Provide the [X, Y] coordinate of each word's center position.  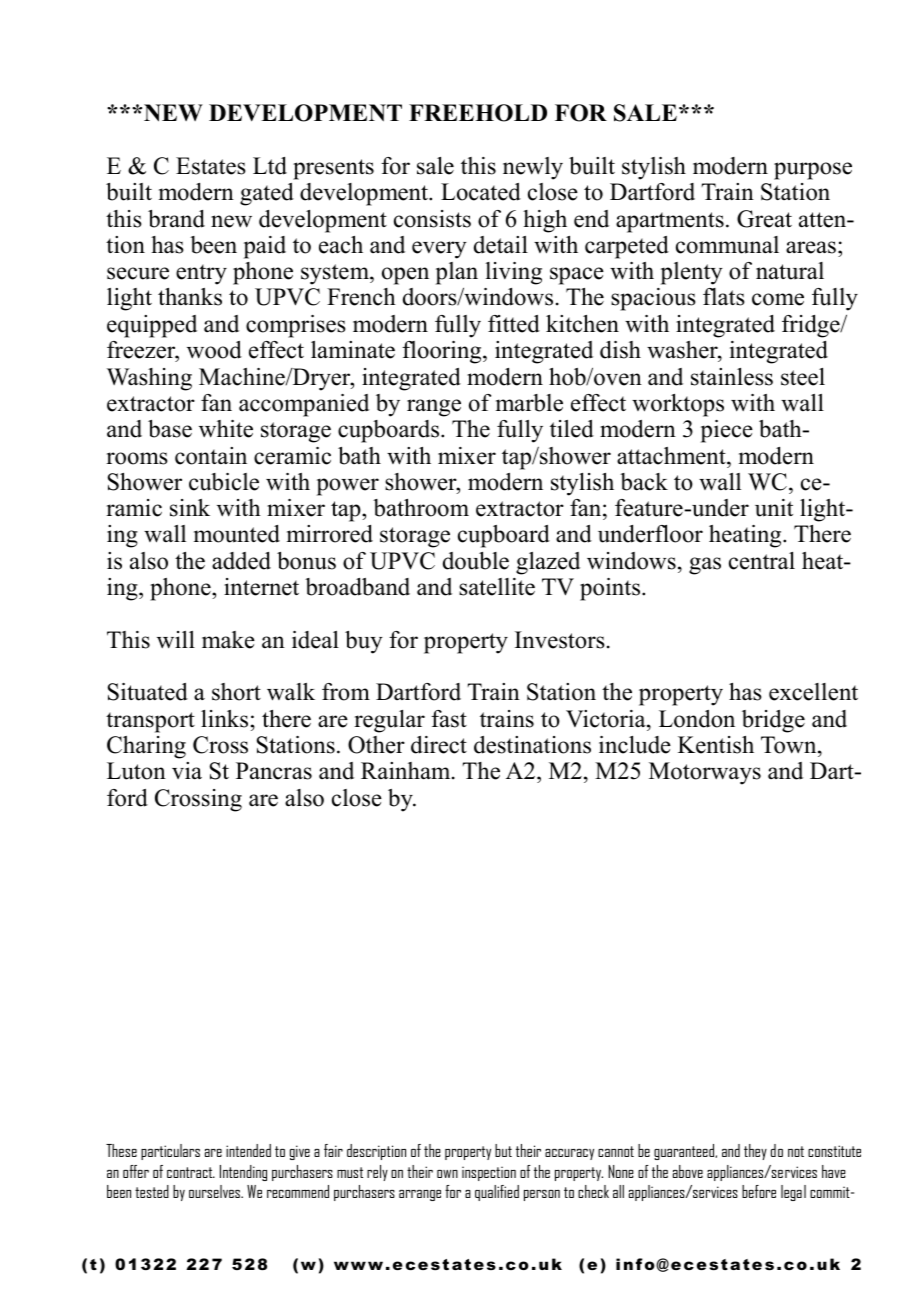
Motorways [705, 773]
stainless [732, 377]
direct [439, 745]
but [503, 1150]
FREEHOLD [478, 113]
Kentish [716, 745]
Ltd [270, 166]
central [762, 561]
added [241, 561]
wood [214, 350]
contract [191, 1172]
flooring [443, 352]
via [187, 771]
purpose [813, 171]
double [476, 561]
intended [248, 1150]
